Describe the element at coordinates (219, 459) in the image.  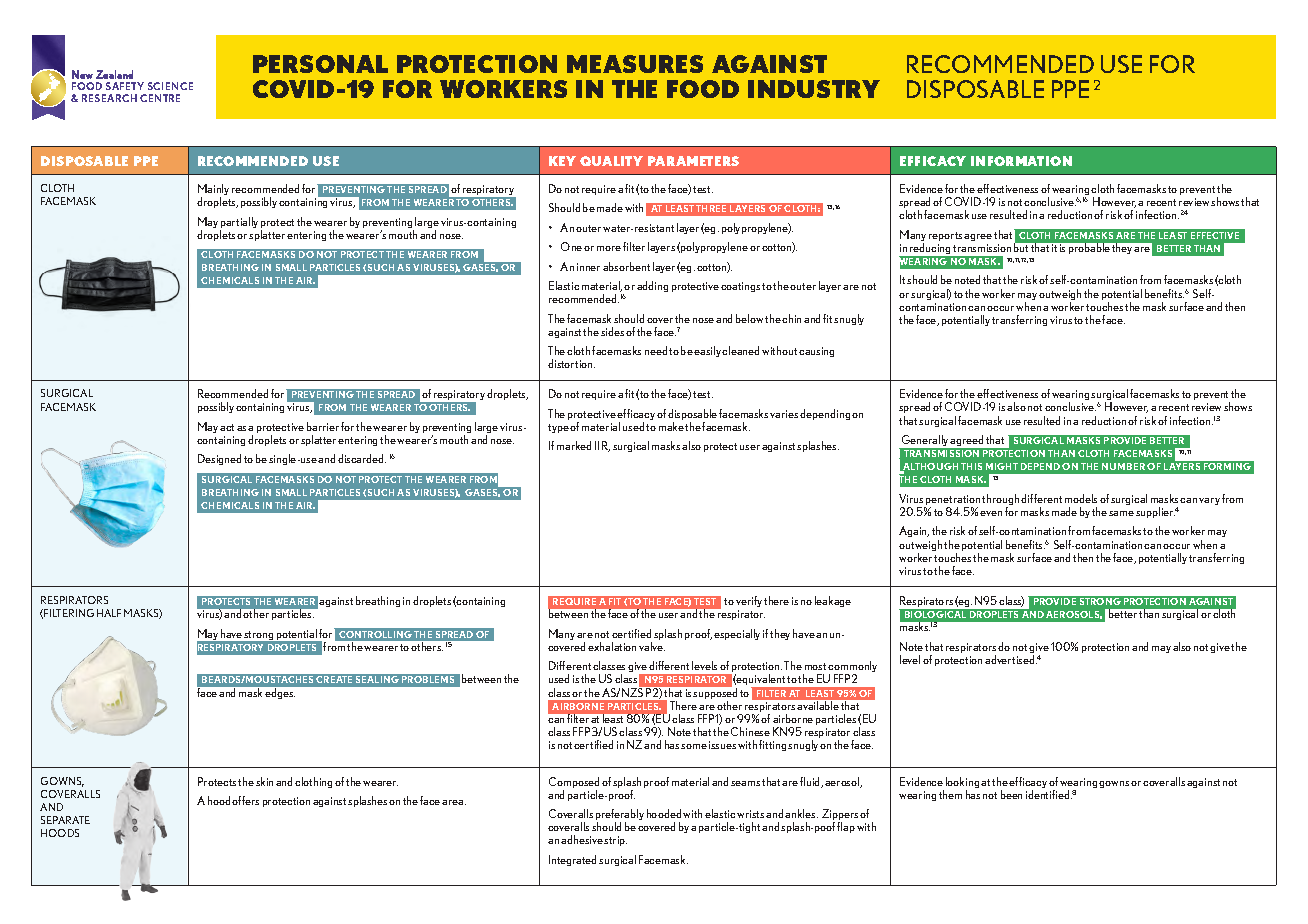
I see `Designed` at that location.
